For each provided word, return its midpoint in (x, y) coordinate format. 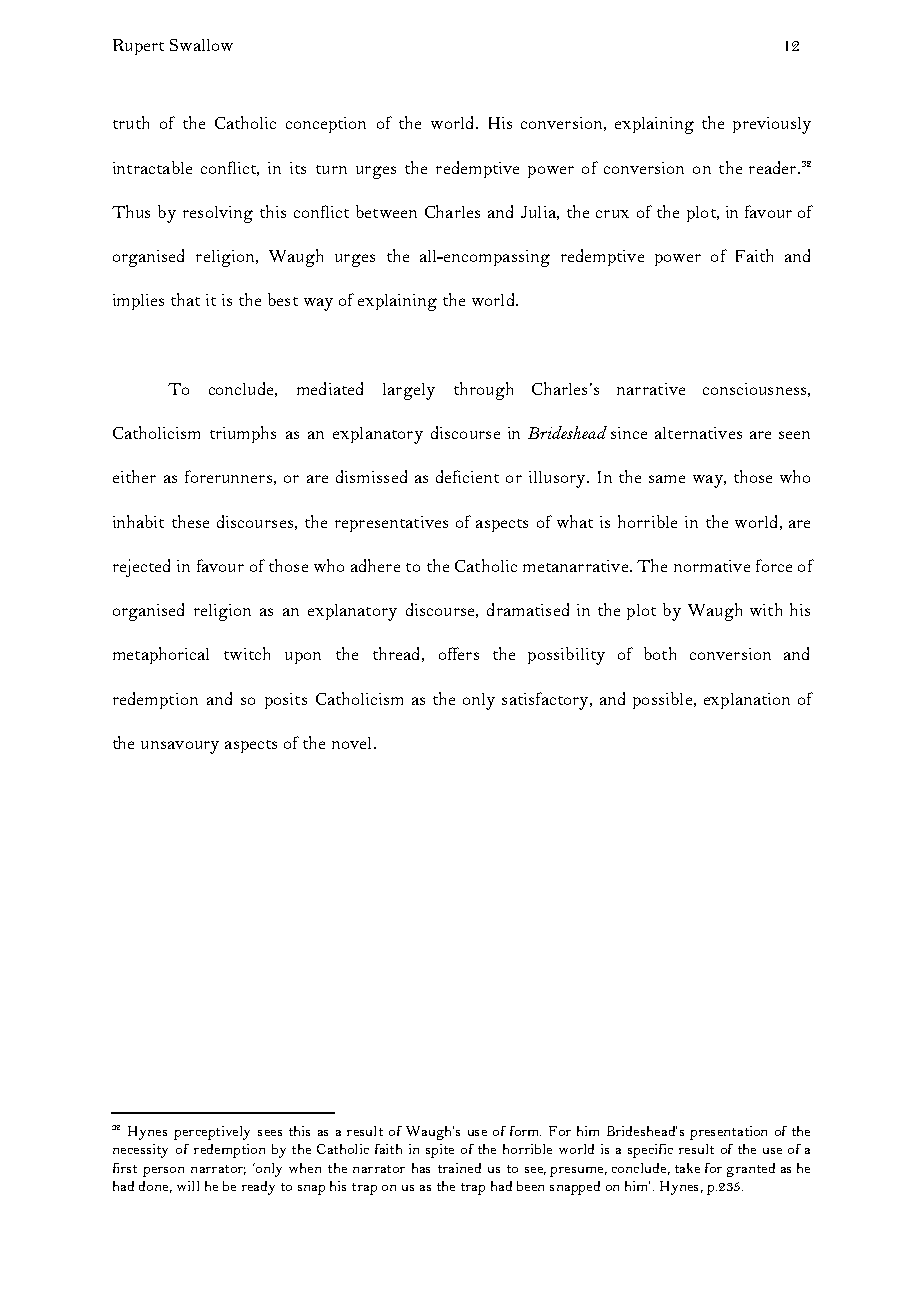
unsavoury (180, 747)
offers (459, 653)
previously (772, 125)
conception (326, 125)
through (483, 391)
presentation (728, 1133)
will (188, 1186)
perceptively (212, 1133)
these (190, 521)
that (185, 299)
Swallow (201, 45)
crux (612, 214)
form (525, 1131)
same (667, 479)
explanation (747, 701)
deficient (467, 476)
